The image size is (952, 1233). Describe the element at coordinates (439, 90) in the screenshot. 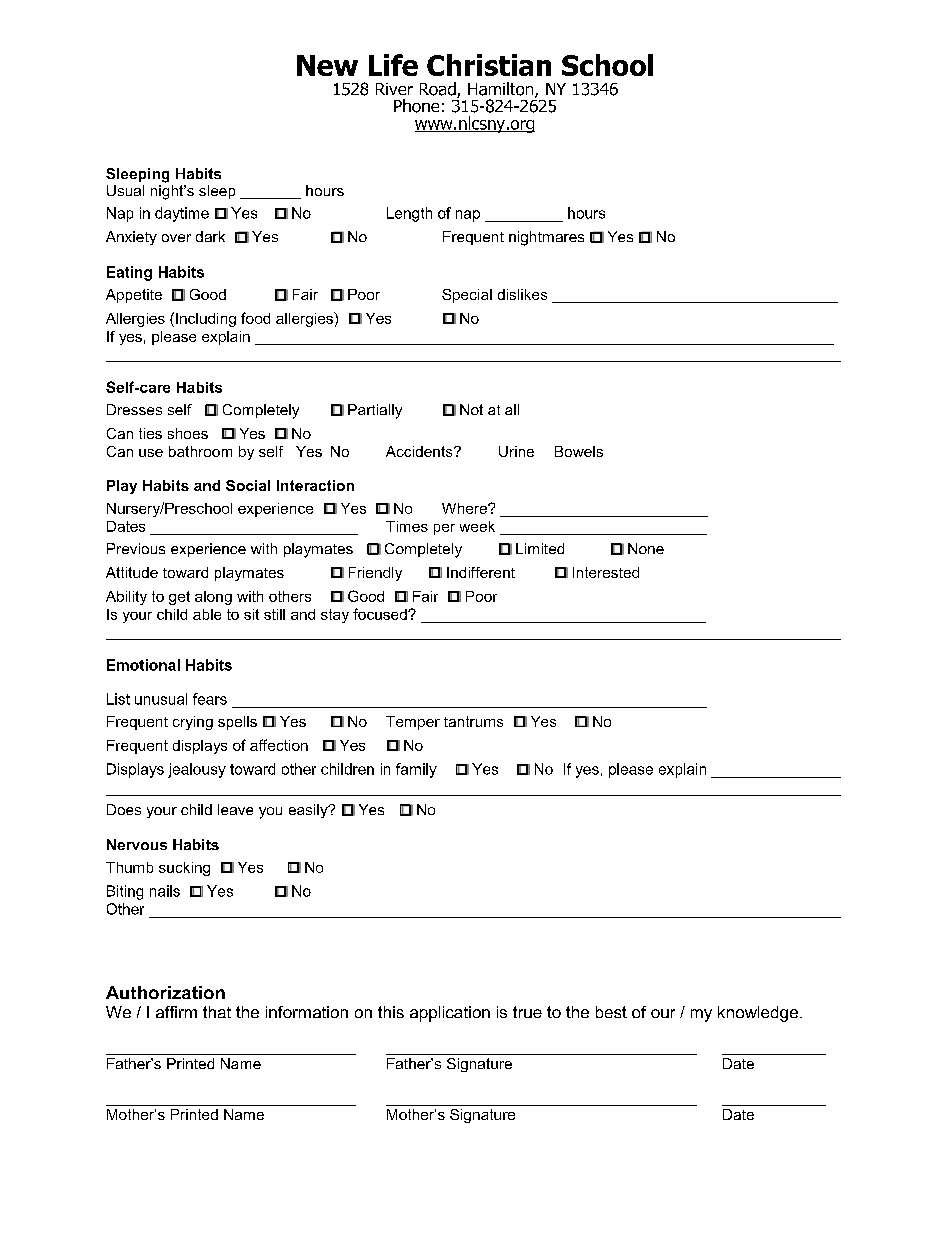

I see `Road` at that location.
